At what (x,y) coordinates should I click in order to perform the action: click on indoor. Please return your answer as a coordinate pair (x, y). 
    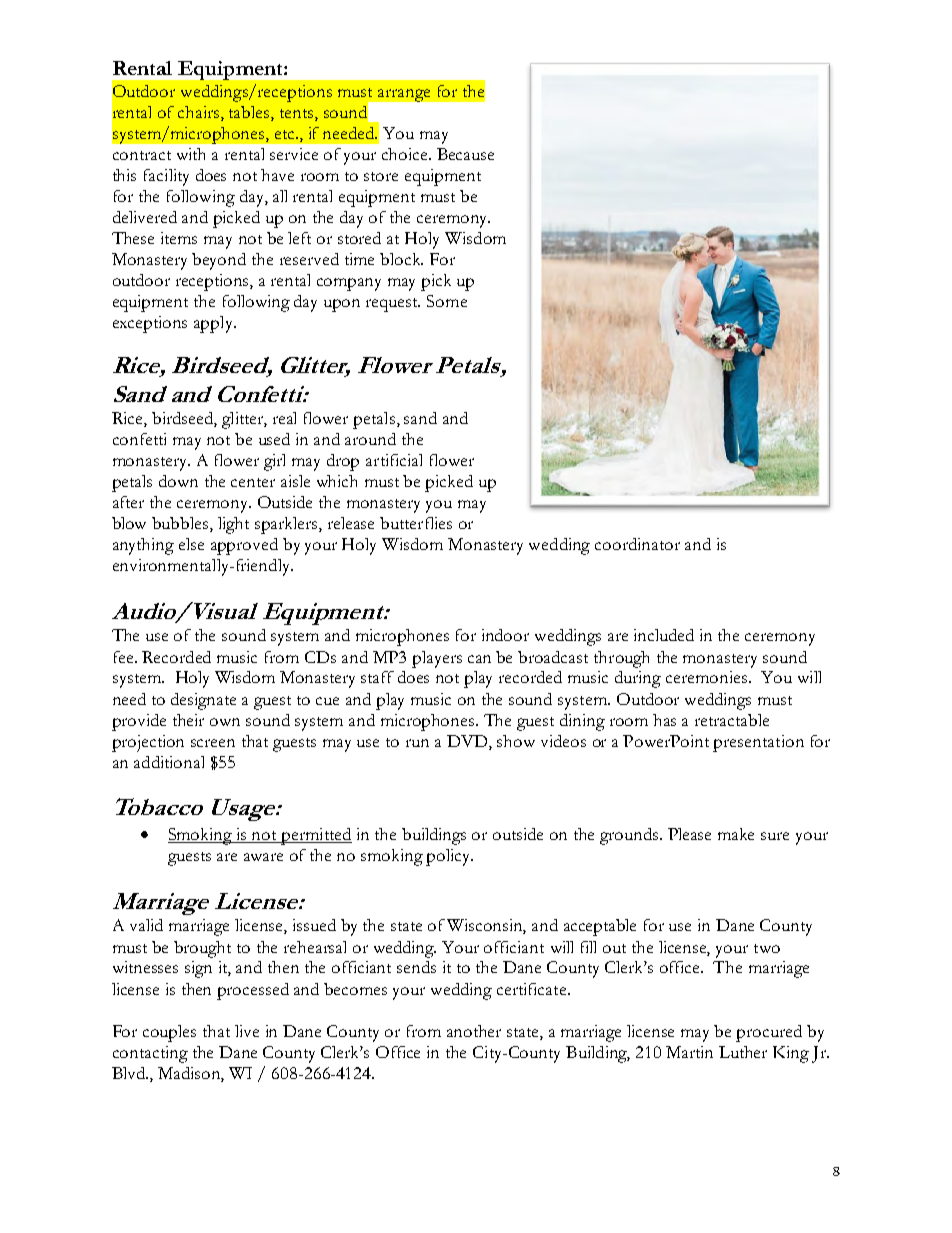
    Looking at the image, I should click on (505, 635).
